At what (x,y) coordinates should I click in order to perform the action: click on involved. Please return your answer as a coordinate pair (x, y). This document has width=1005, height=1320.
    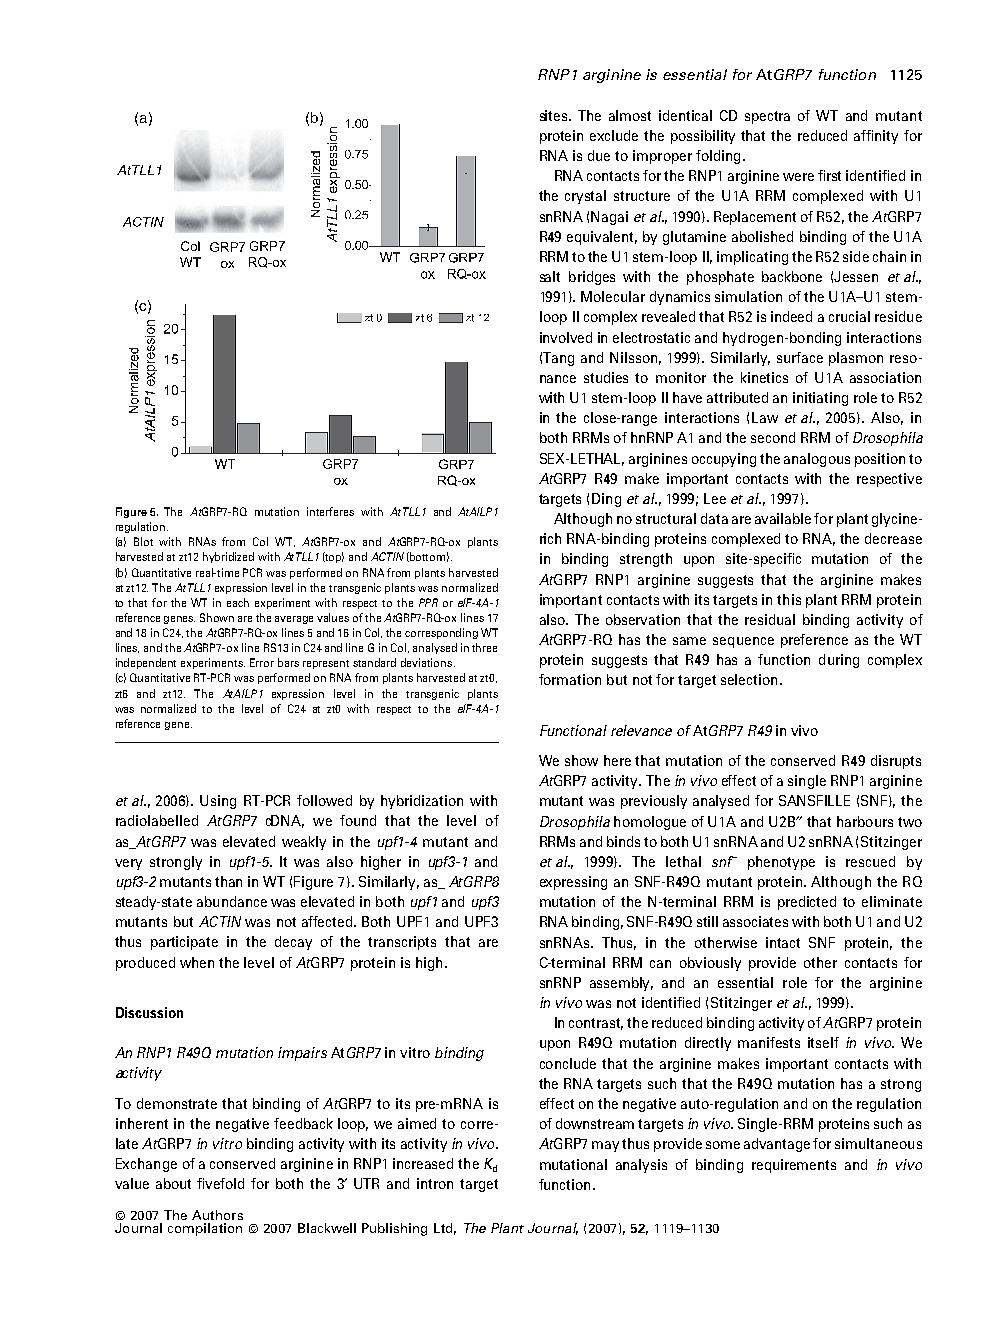
    Looking at the image, I should click on (566, 337).
